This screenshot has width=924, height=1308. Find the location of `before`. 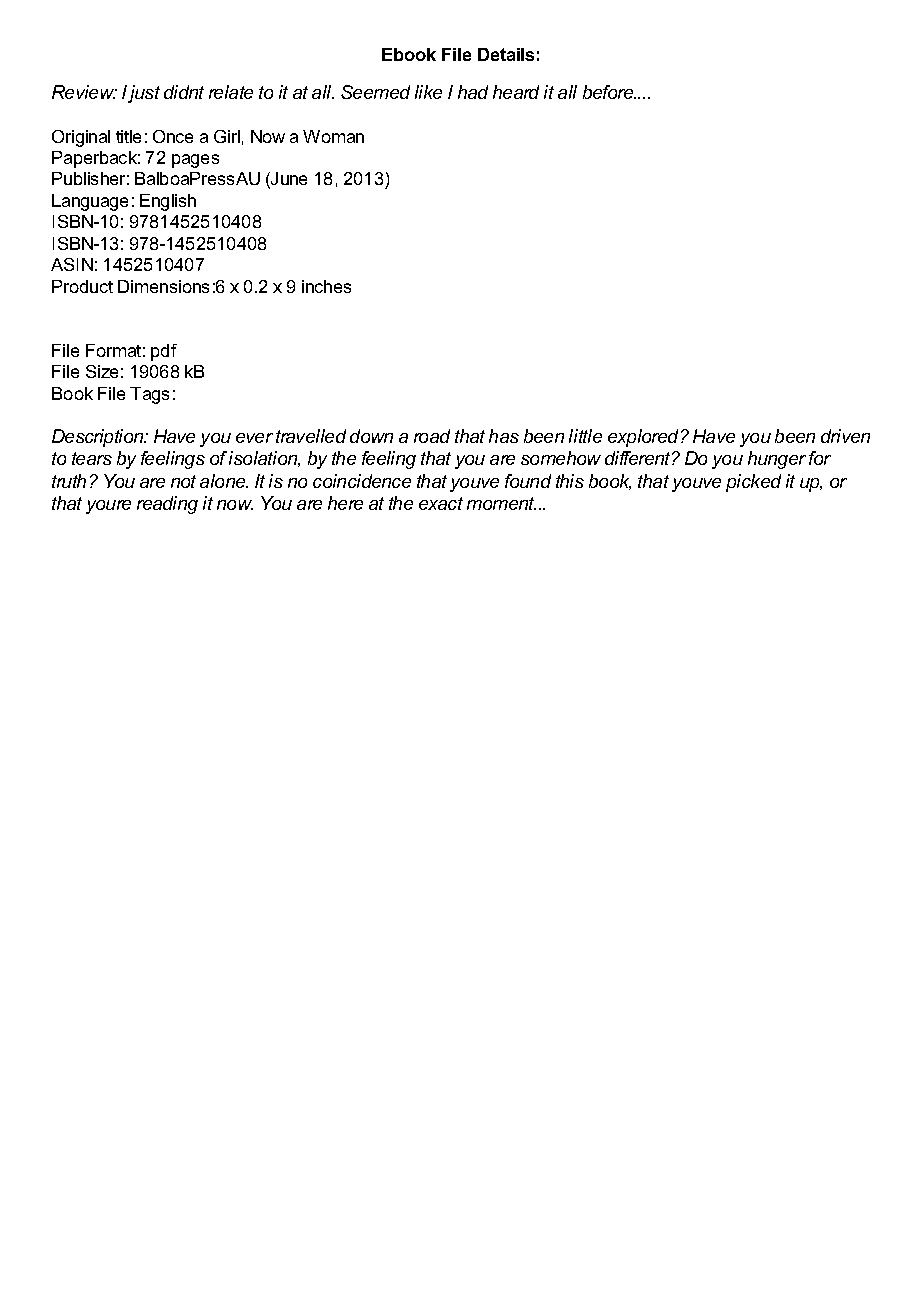

before is located at coordinates (609, 92).
